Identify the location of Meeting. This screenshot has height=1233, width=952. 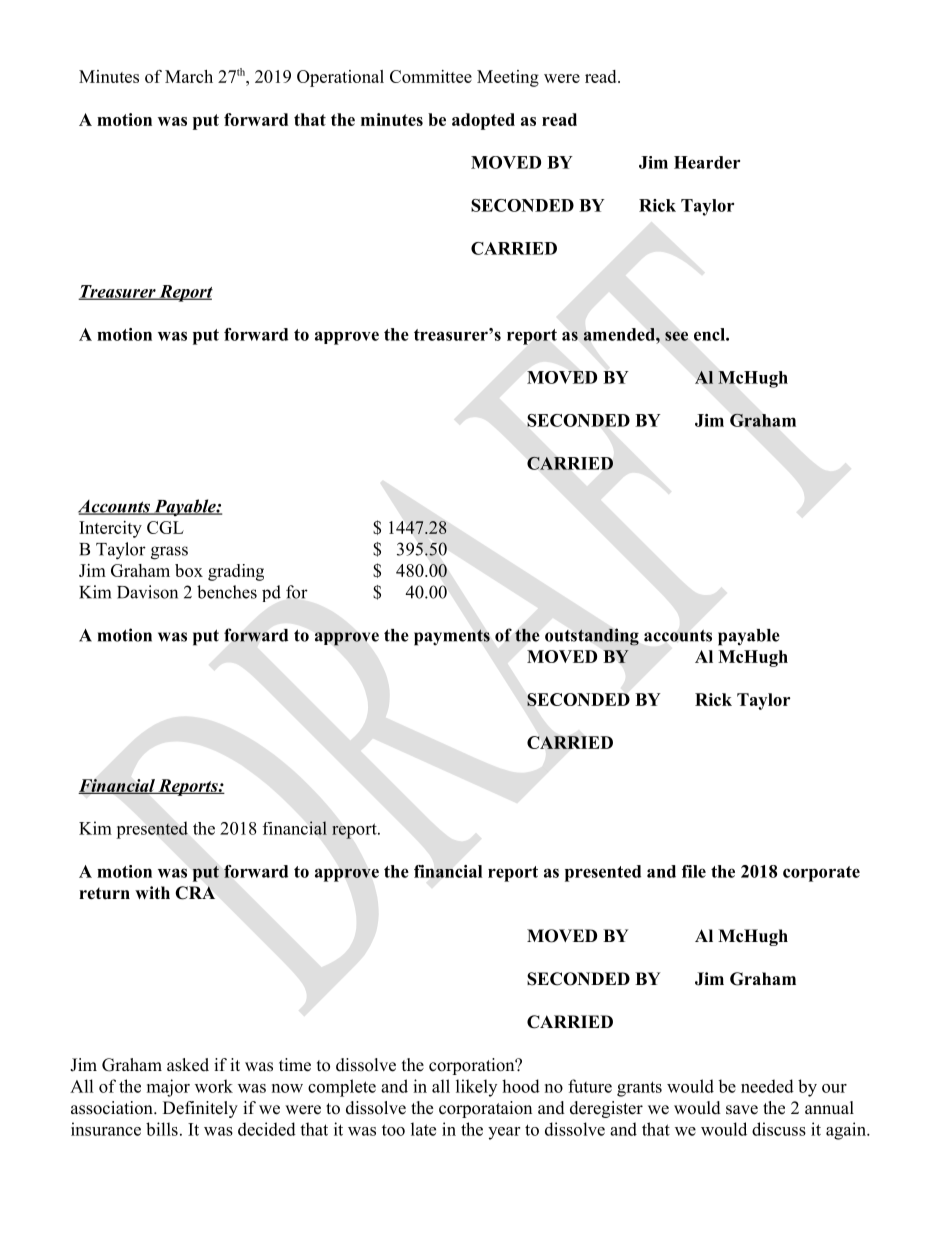
(508, 78).
